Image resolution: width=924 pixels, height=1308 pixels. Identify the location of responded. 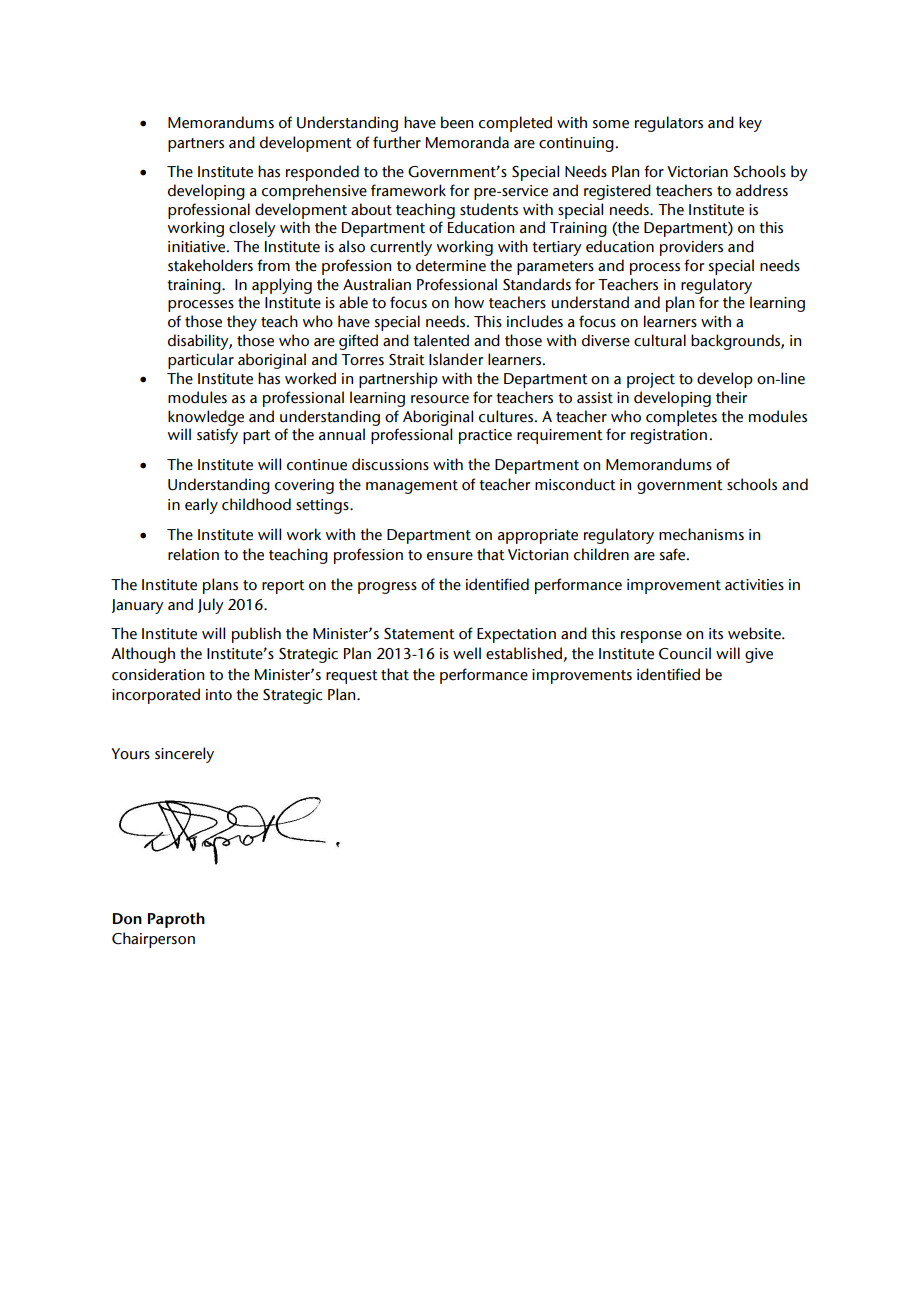
(322, 173).
